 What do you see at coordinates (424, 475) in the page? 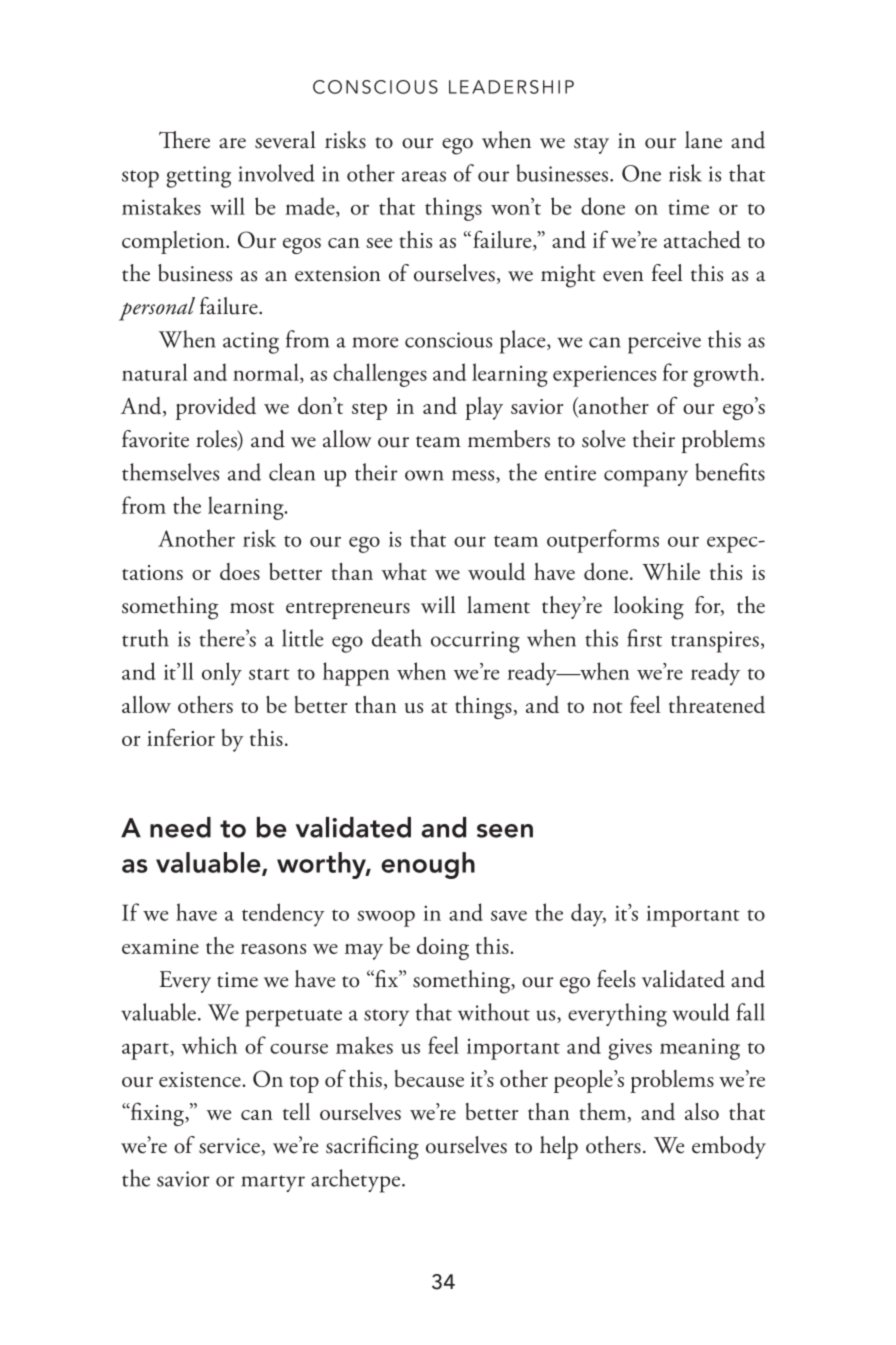
I see `own` at bounding box center [424, 475].
